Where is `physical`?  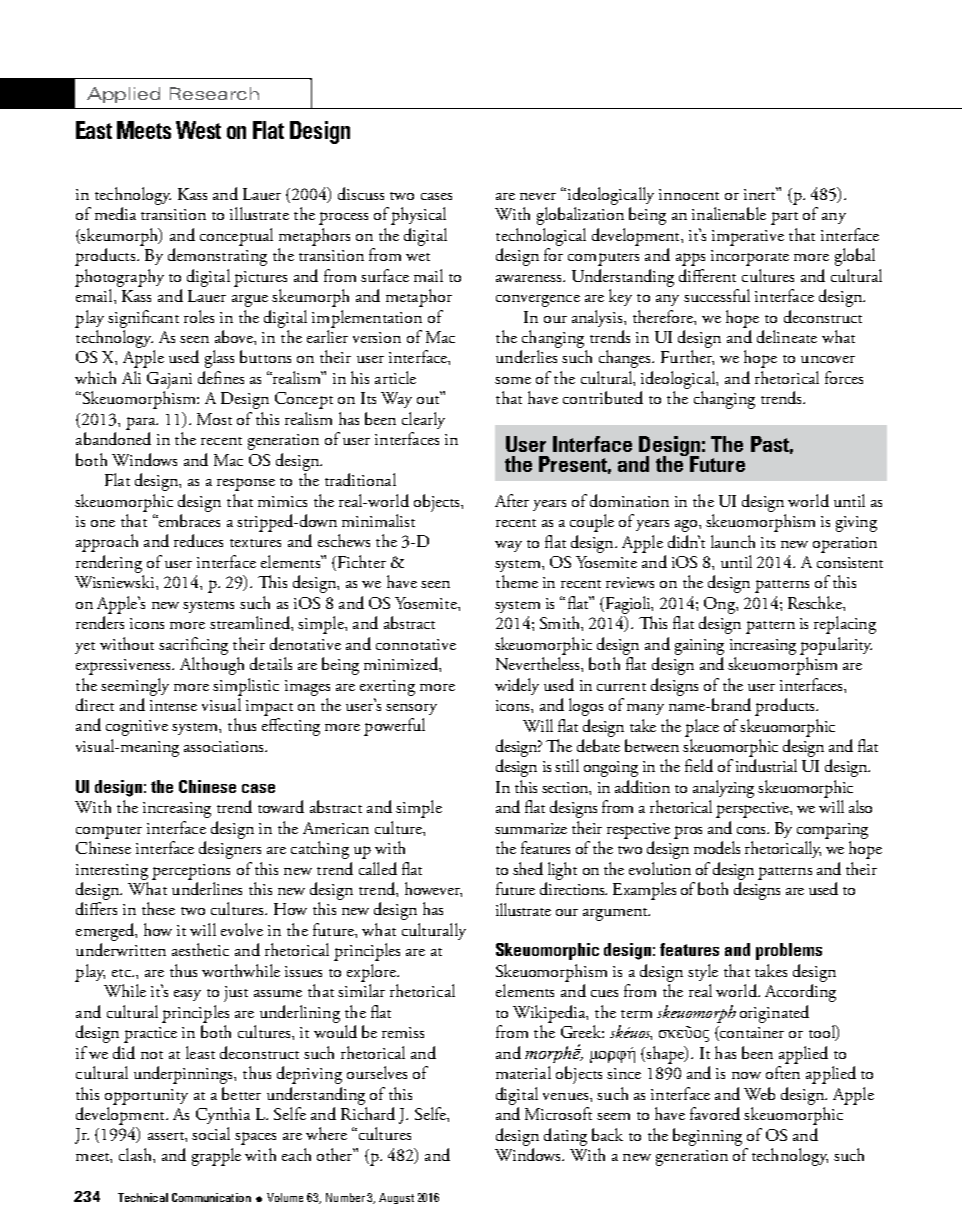 physical is located at coordinates (418, 216).
